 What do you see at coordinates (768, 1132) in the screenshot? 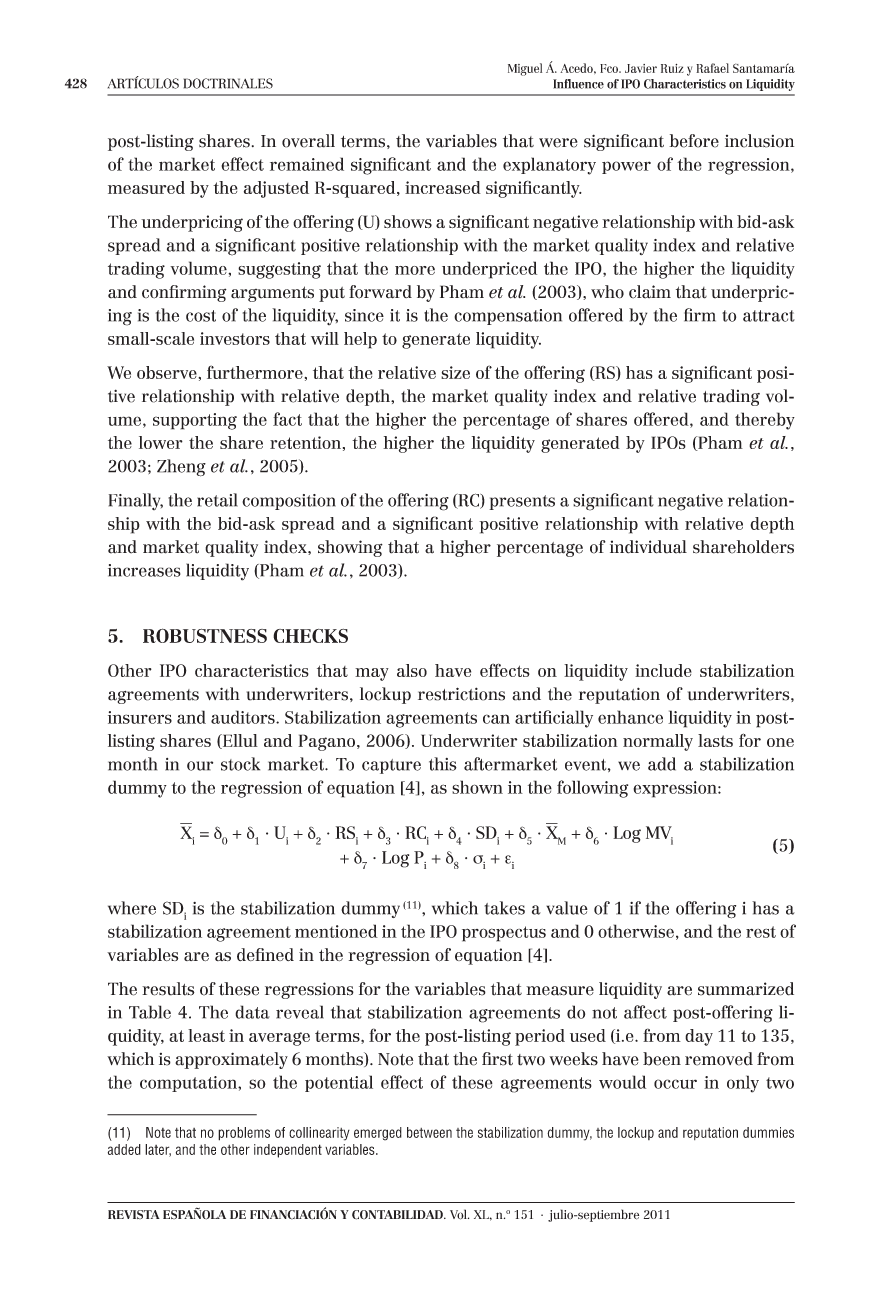
I see `dummies` at bounding box center [768, 1132].
